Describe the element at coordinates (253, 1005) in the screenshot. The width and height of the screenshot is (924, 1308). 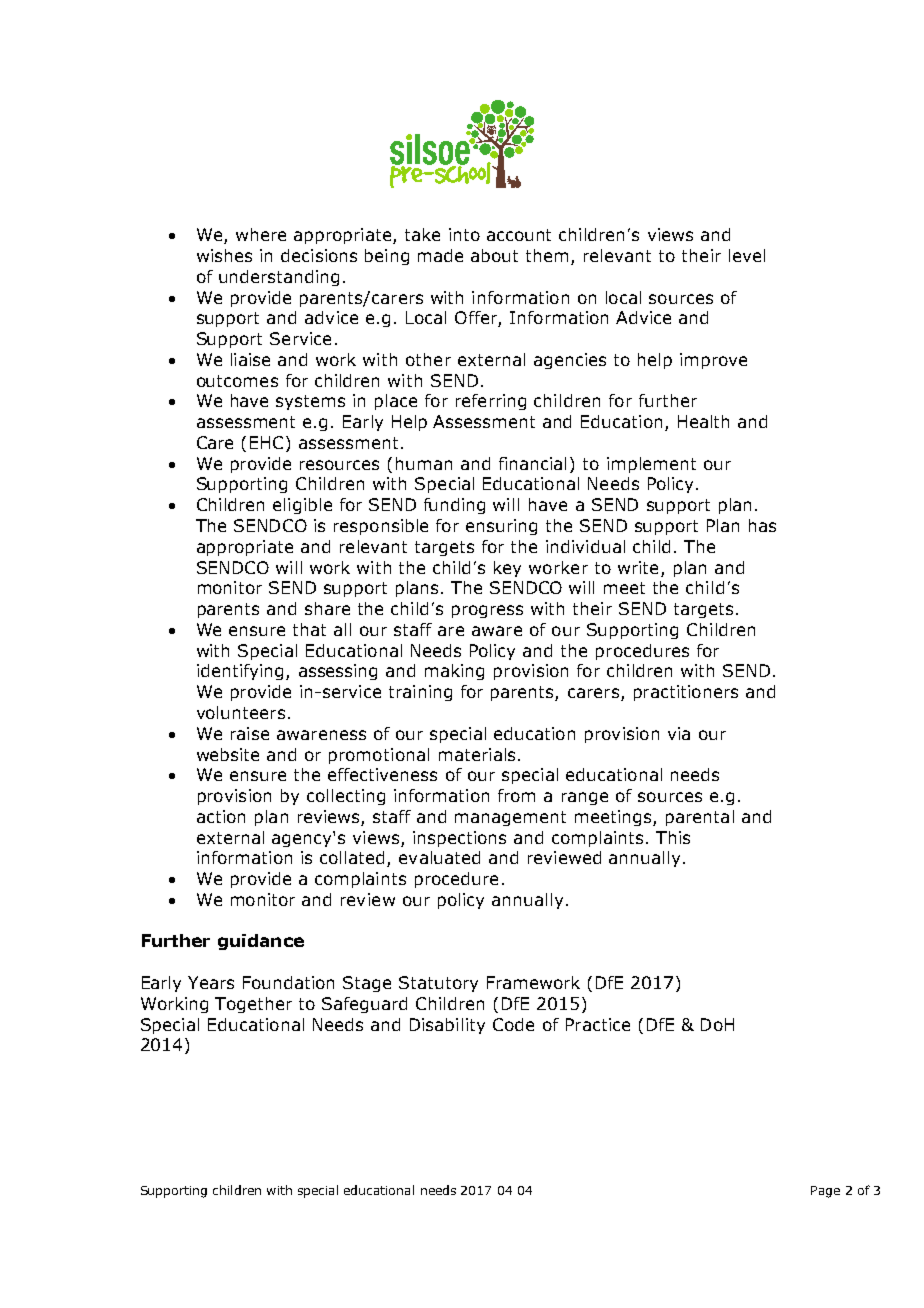
I see `Together` at that location.
